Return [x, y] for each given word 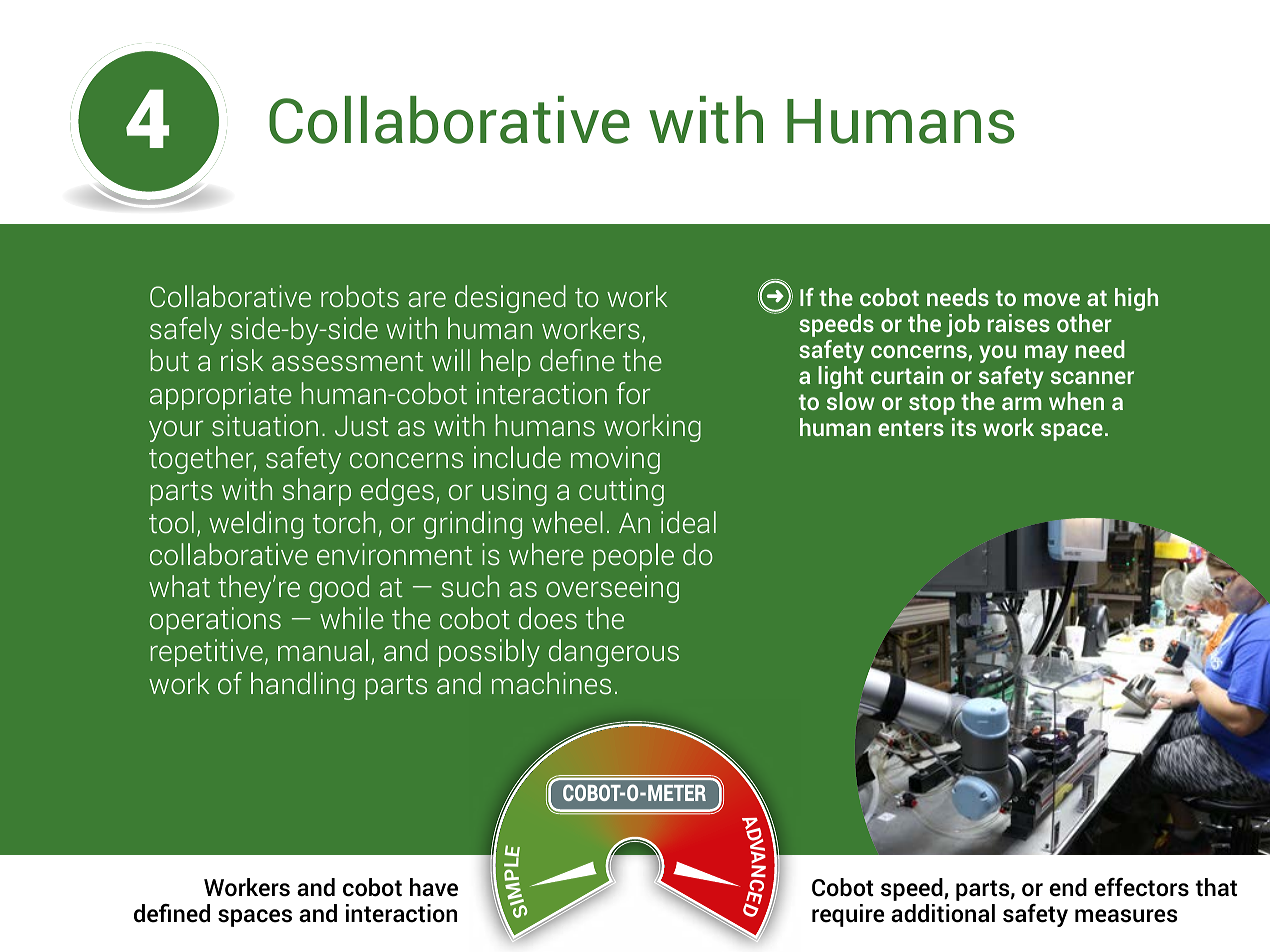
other [1084, 323]
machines [551, 683]
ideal [688, 522]
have [434, 887]
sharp [317, 492]
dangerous [614, 653]
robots [360, 296]
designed [510, 299]
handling [303, 686]
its [964, 427]
